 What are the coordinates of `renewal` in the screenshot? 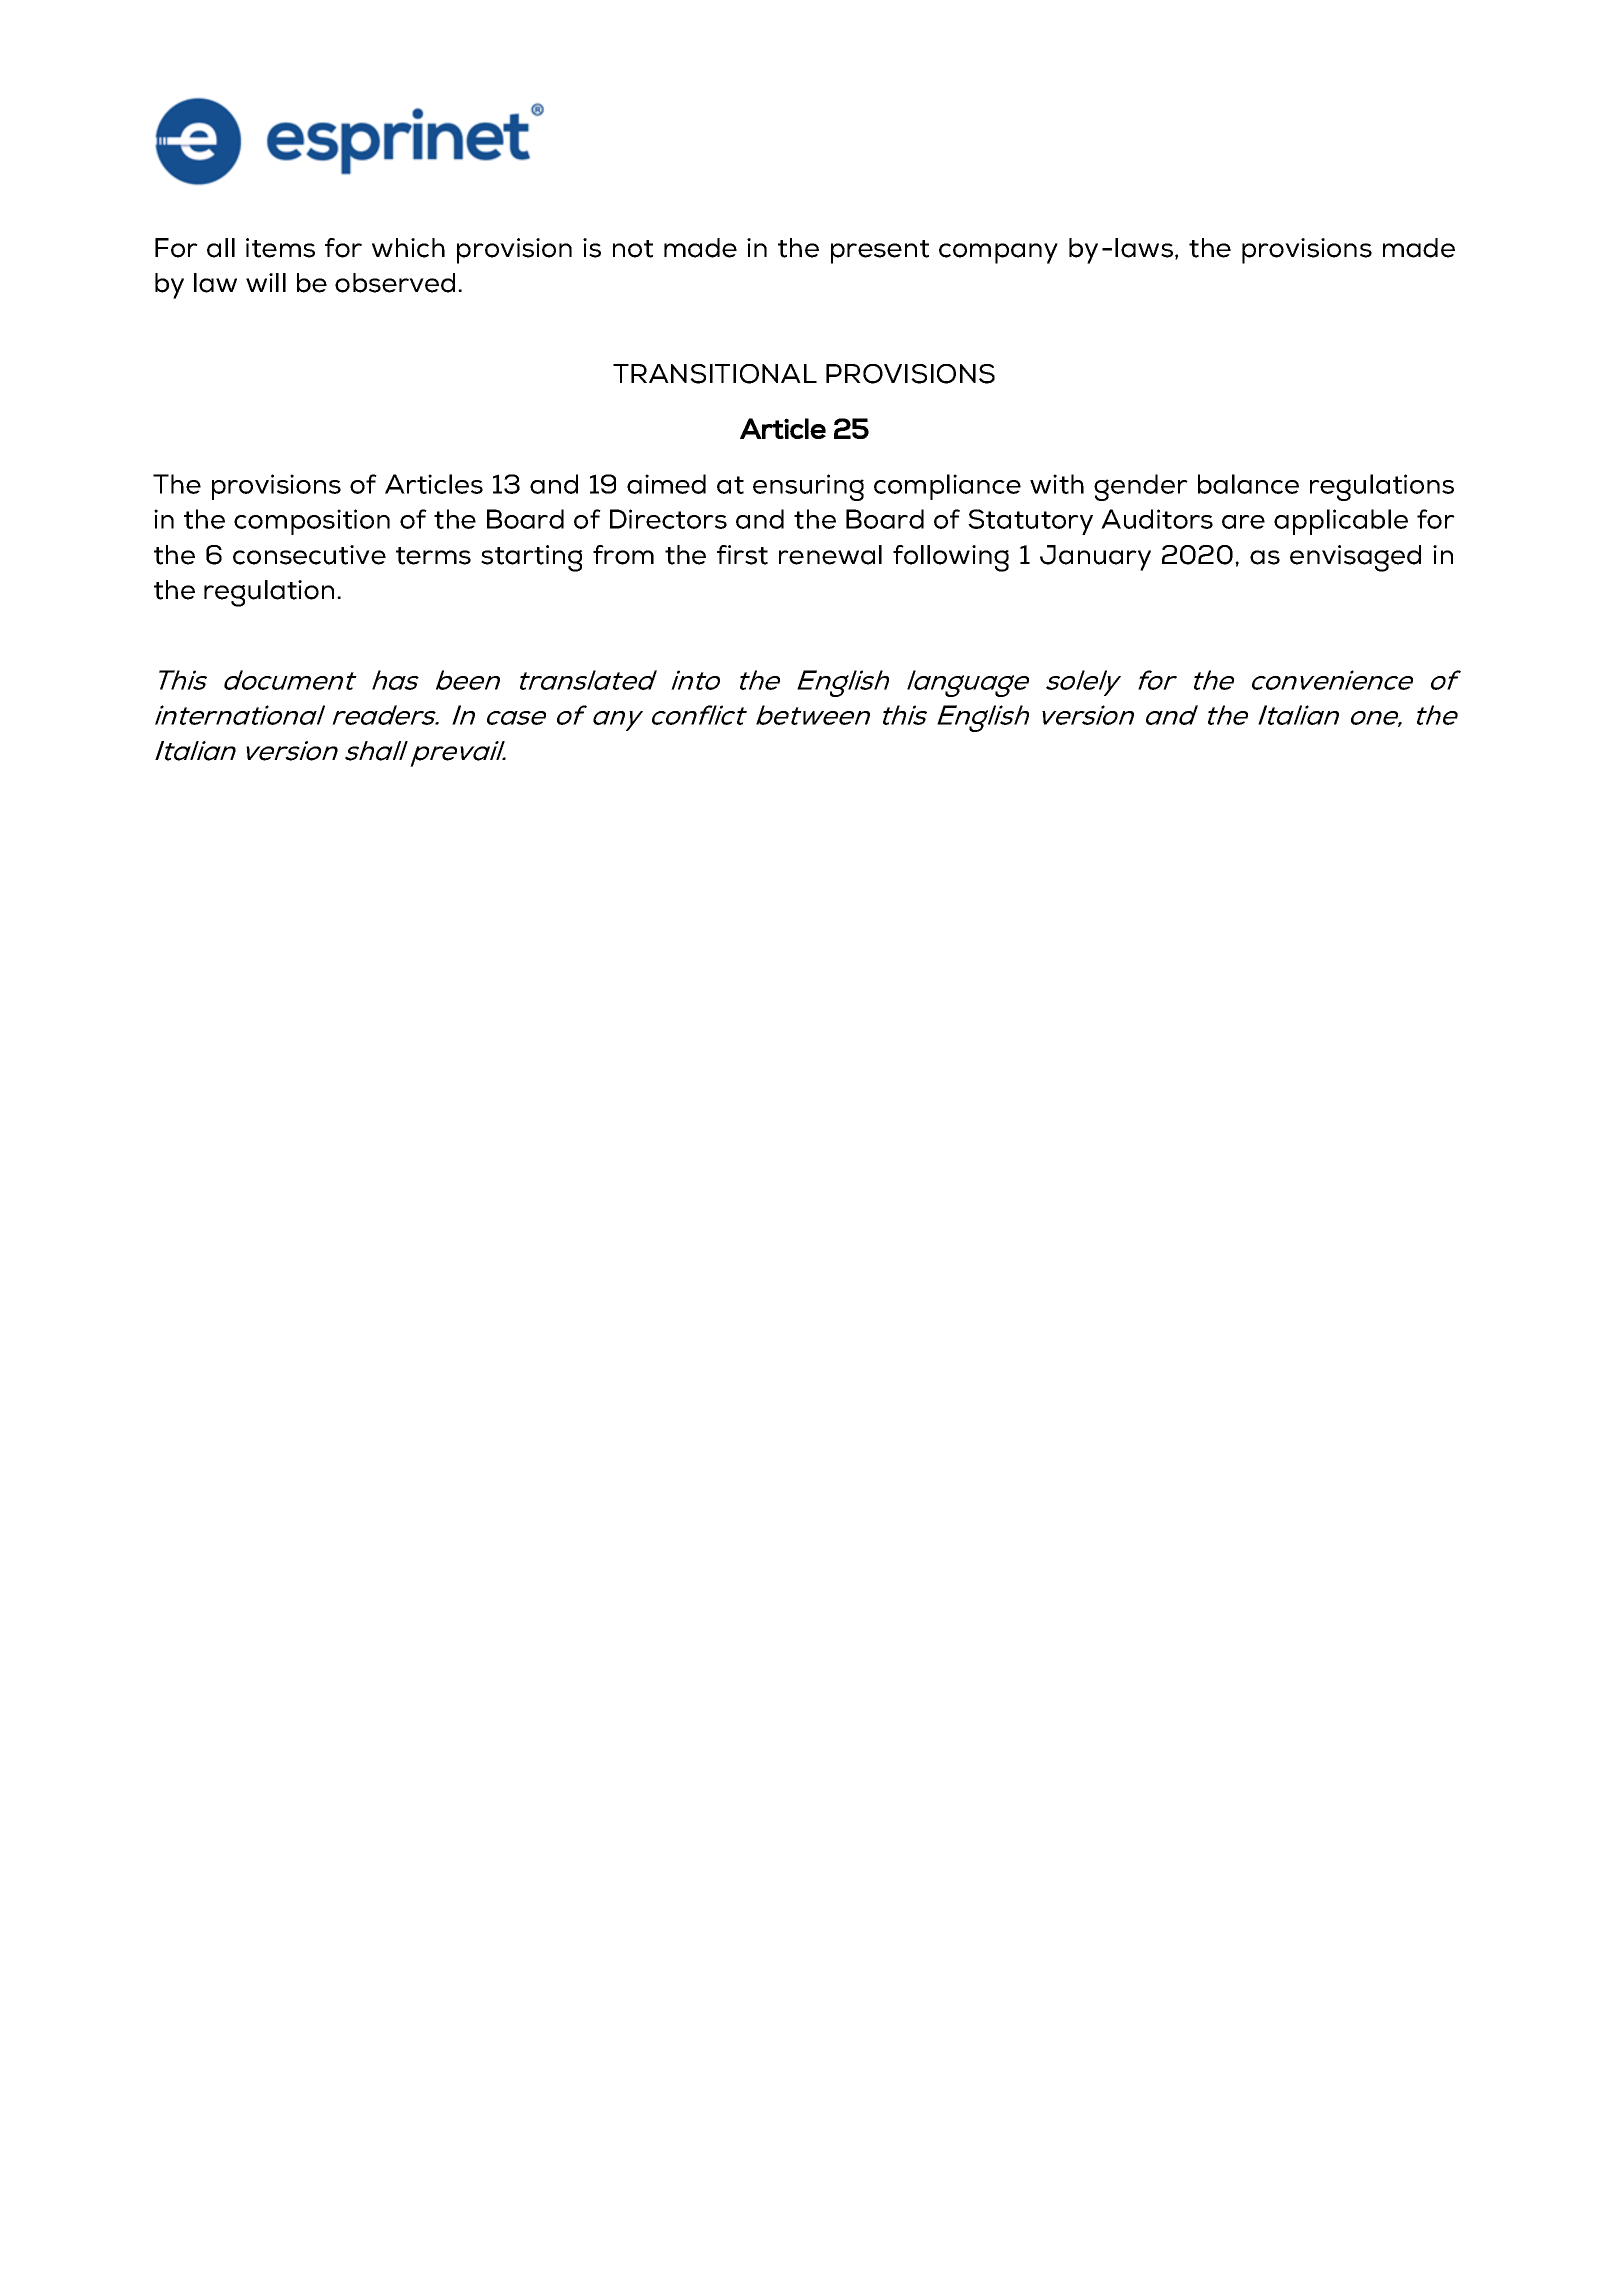 It's located at (830, 555).
